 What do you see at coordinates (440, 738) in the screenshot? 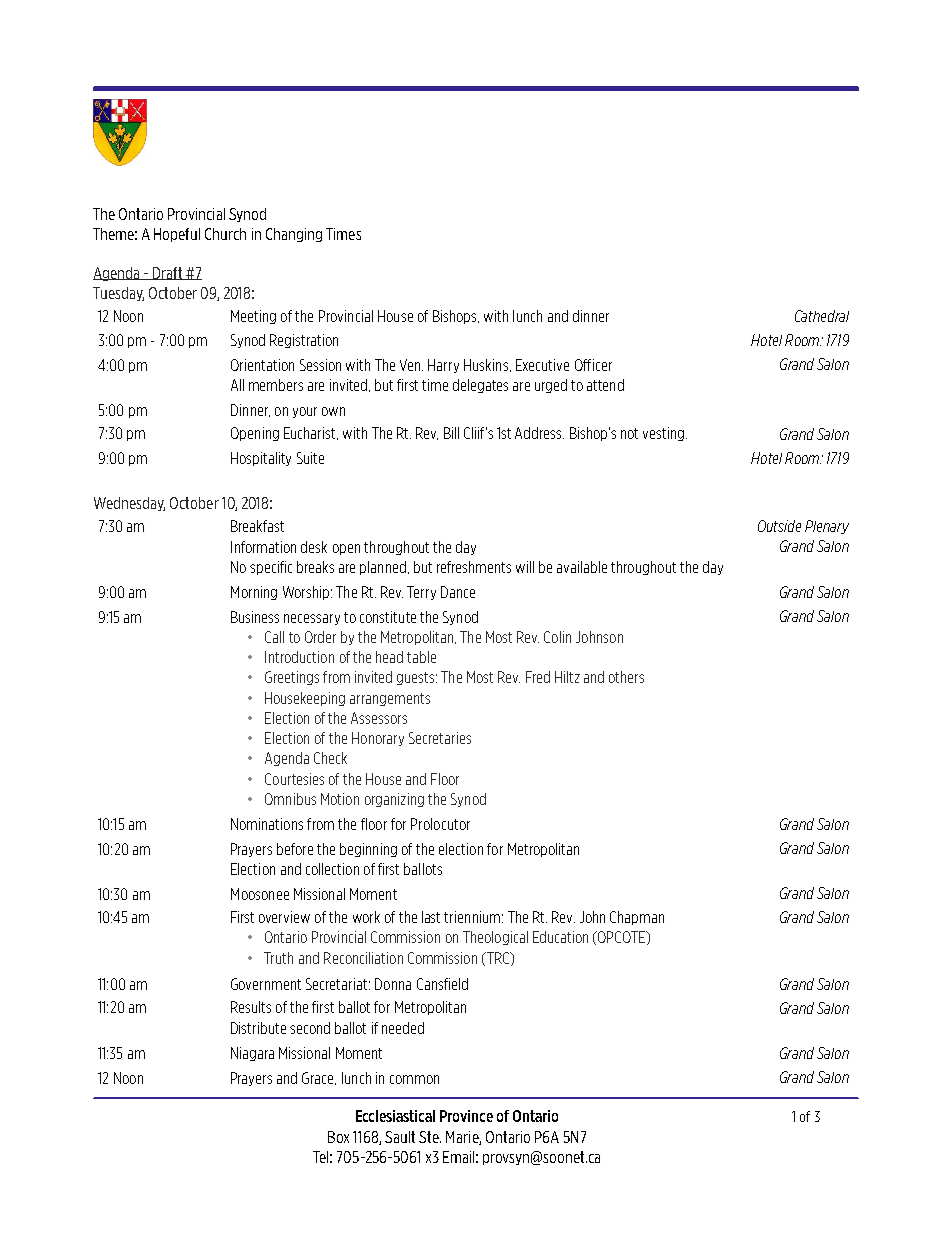
I see `Secretaries` at bounding box center [440, 738].
